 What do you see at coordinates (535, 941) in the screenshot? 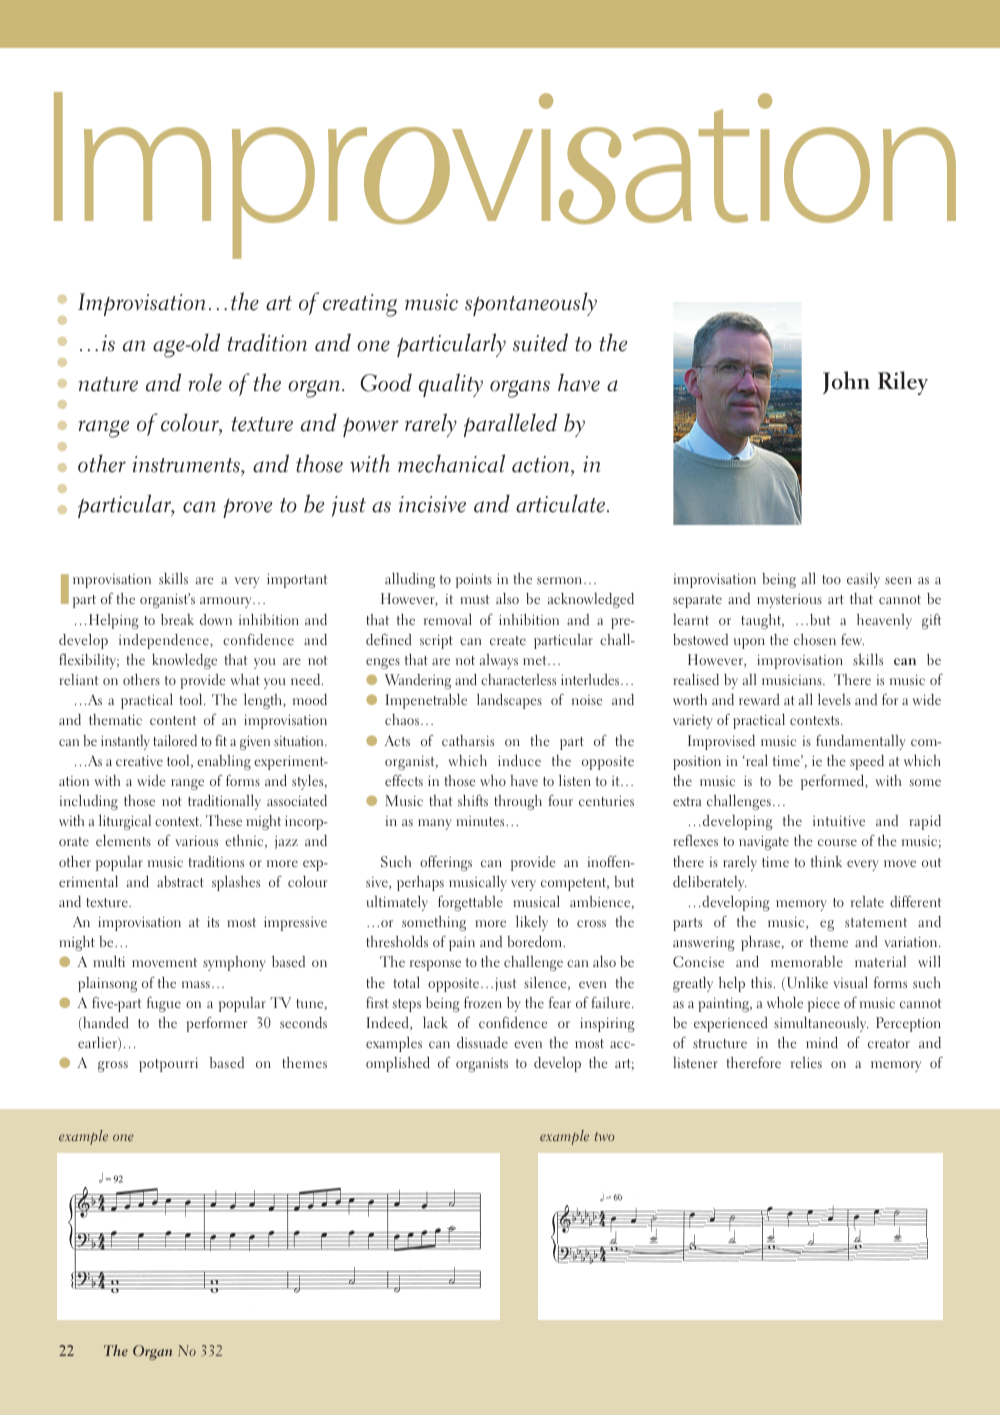
I see `boredom` at bounding box center [535, 941].
